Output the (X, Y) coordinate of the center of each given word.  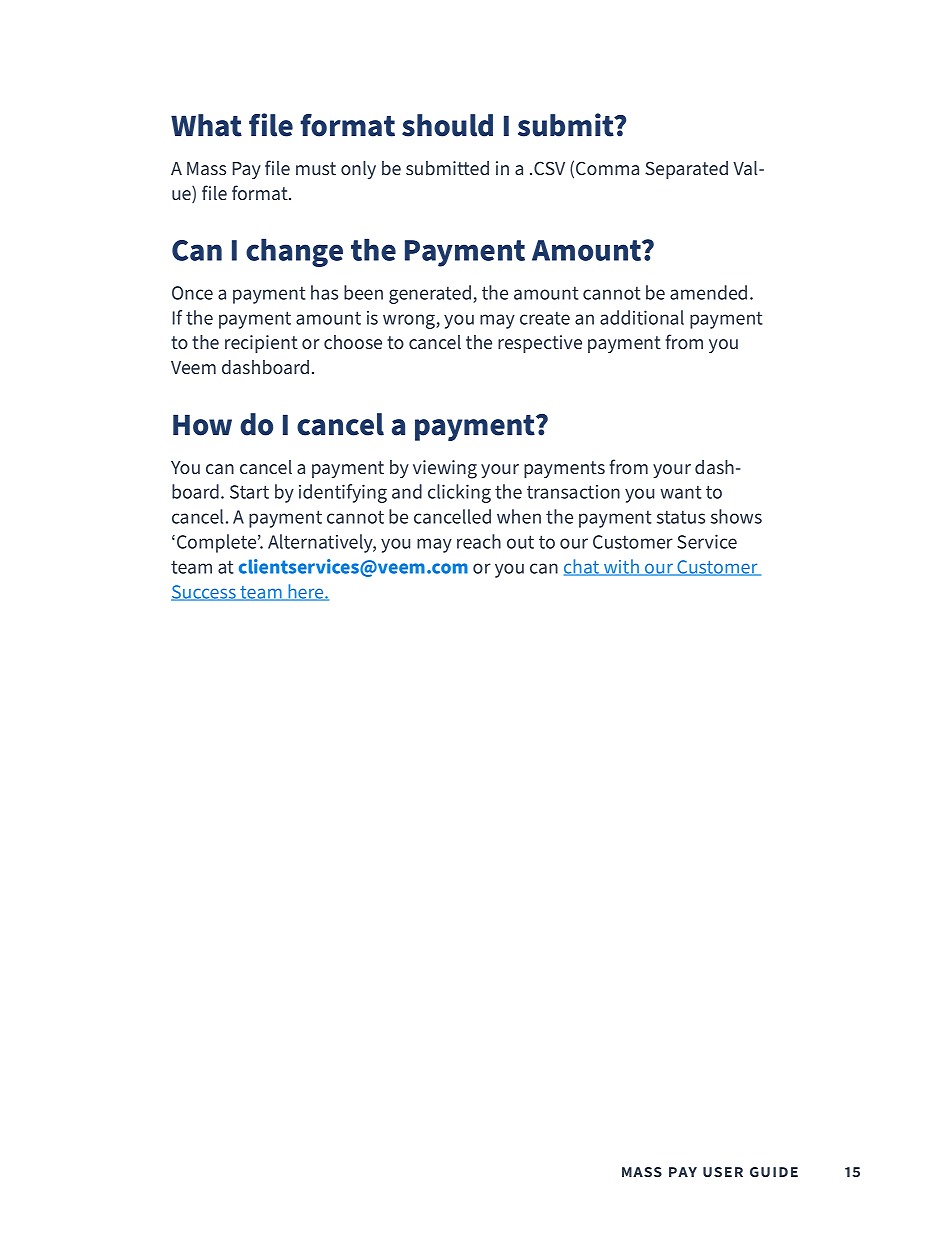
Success (204, 593)
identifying (343, 493)
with (621, 567)
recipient (261, 344)
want (681, 492)
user (723, 1172)
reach (479, 541)
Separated (686, 170)
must (316, 168)
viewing (445, 469)
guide (774, 1172)
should (447, 125)
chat (583, 567)
